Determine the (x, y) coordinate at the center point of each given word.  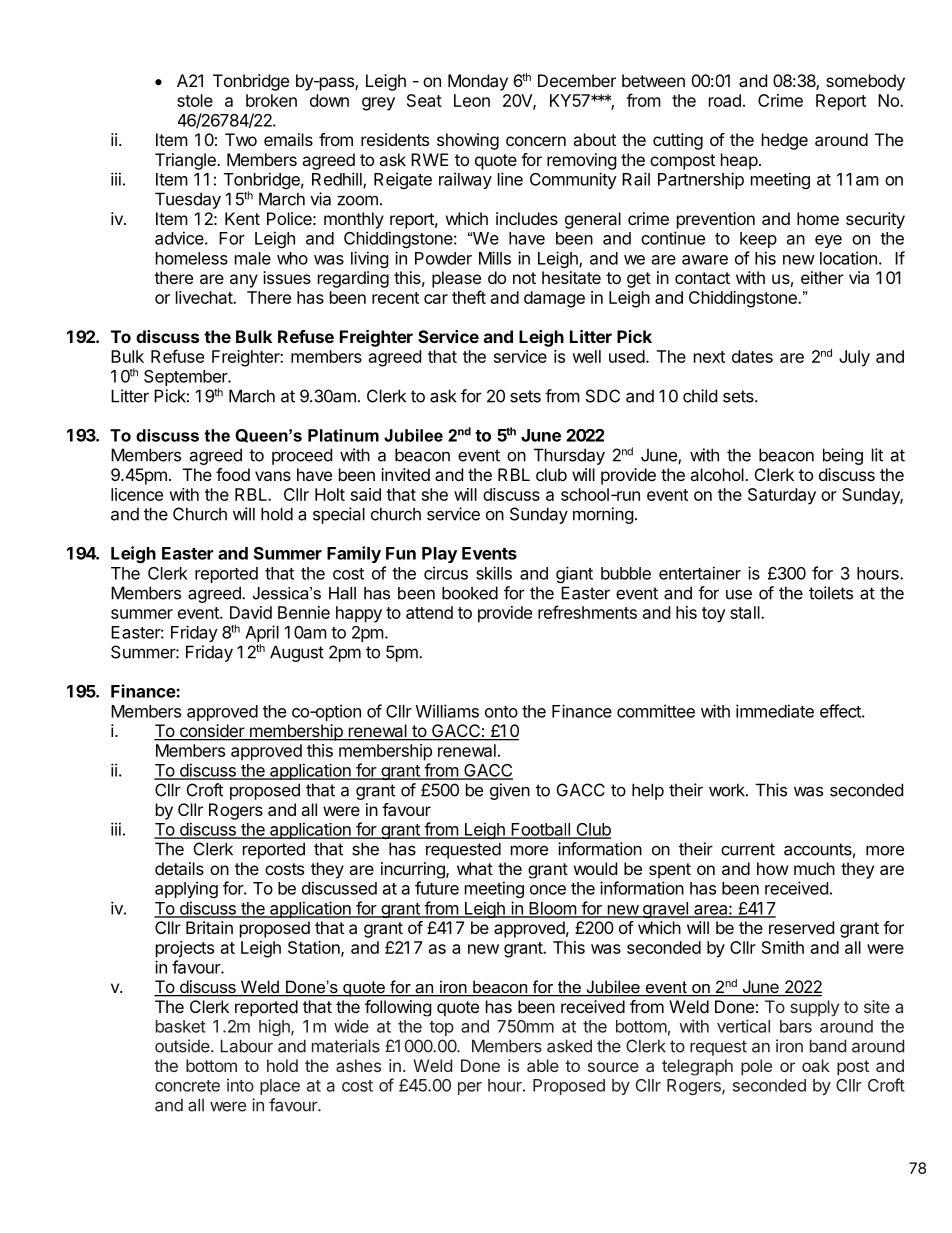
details (179, 868)
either (822, 277)
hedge (785, 141)
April (262, 635)
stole (195, 100)
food (233, 474)
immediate (775, 711)
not (524, 278)
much (814, 868)
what (475, 868)
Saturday (782, 496)
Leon (472, 100)
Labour (246, 1046)
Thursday (569, 456)
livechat (205, 297)
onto (501, 712)
